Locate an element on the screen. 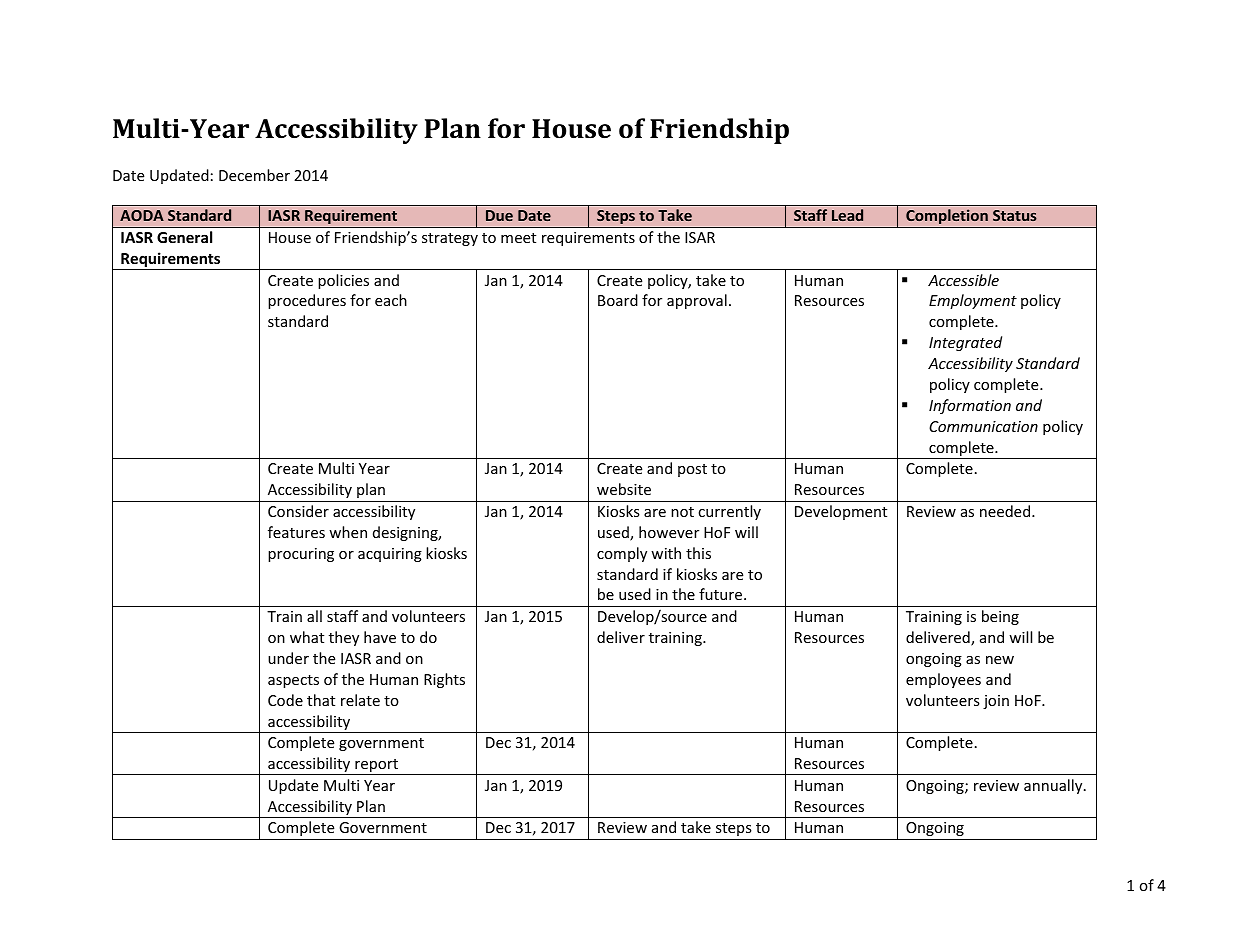 The height and width of the screenshot is (952, 1233). needed is located at coordinates (1006, 511).
